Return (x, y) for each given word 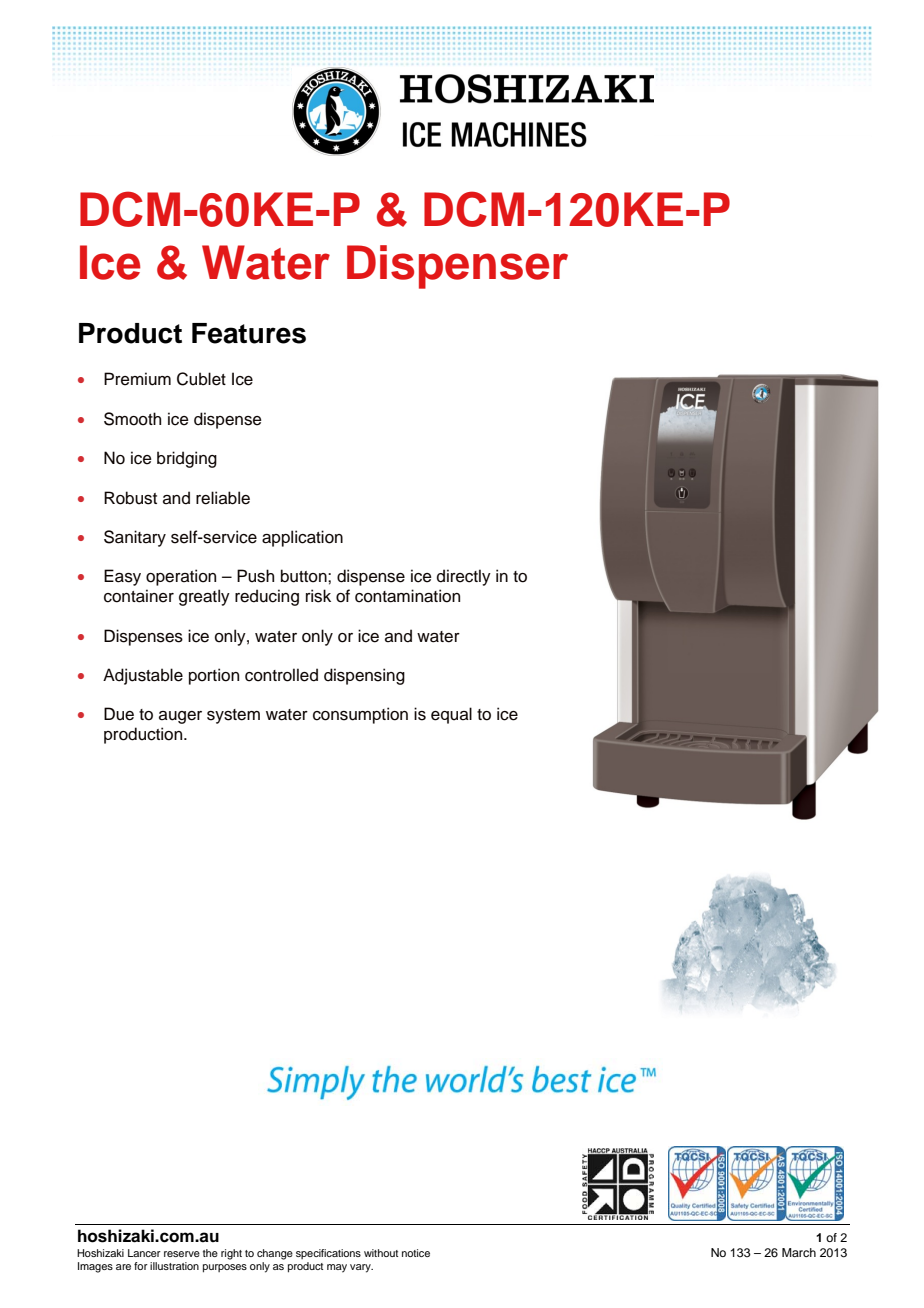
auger (180, 717)
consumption (360, 715)
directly (464, 577)
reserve (182, 1254)
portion (214, 676)
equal (451, 715)
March (799, 1252)
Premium (137, 379)
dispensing (364, 676)
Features (249, 333)
